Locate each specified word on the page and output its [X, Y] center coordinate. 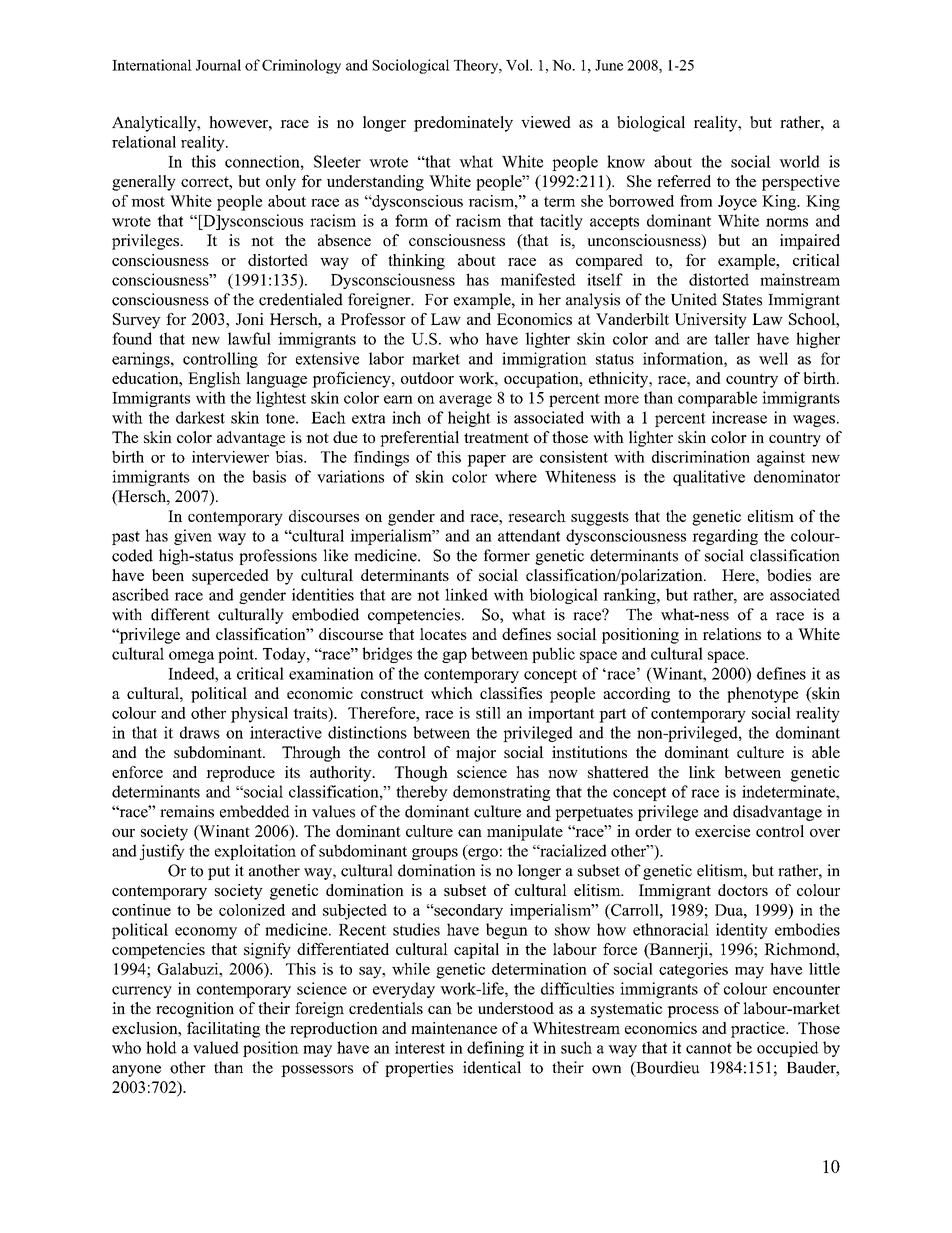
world [799, 161]
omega [191, 657]
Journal [218, 65]
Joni [250, 319]
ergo [482, 854]
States [742, 299]
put [219, 873]
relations [732, 634]
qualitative [709, 478]
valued [216, 1047]
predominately [463, 124]
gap [454, 657]
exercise [722, 831]
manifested [538, 279]
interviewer [230, 457]
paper [486, 460]
